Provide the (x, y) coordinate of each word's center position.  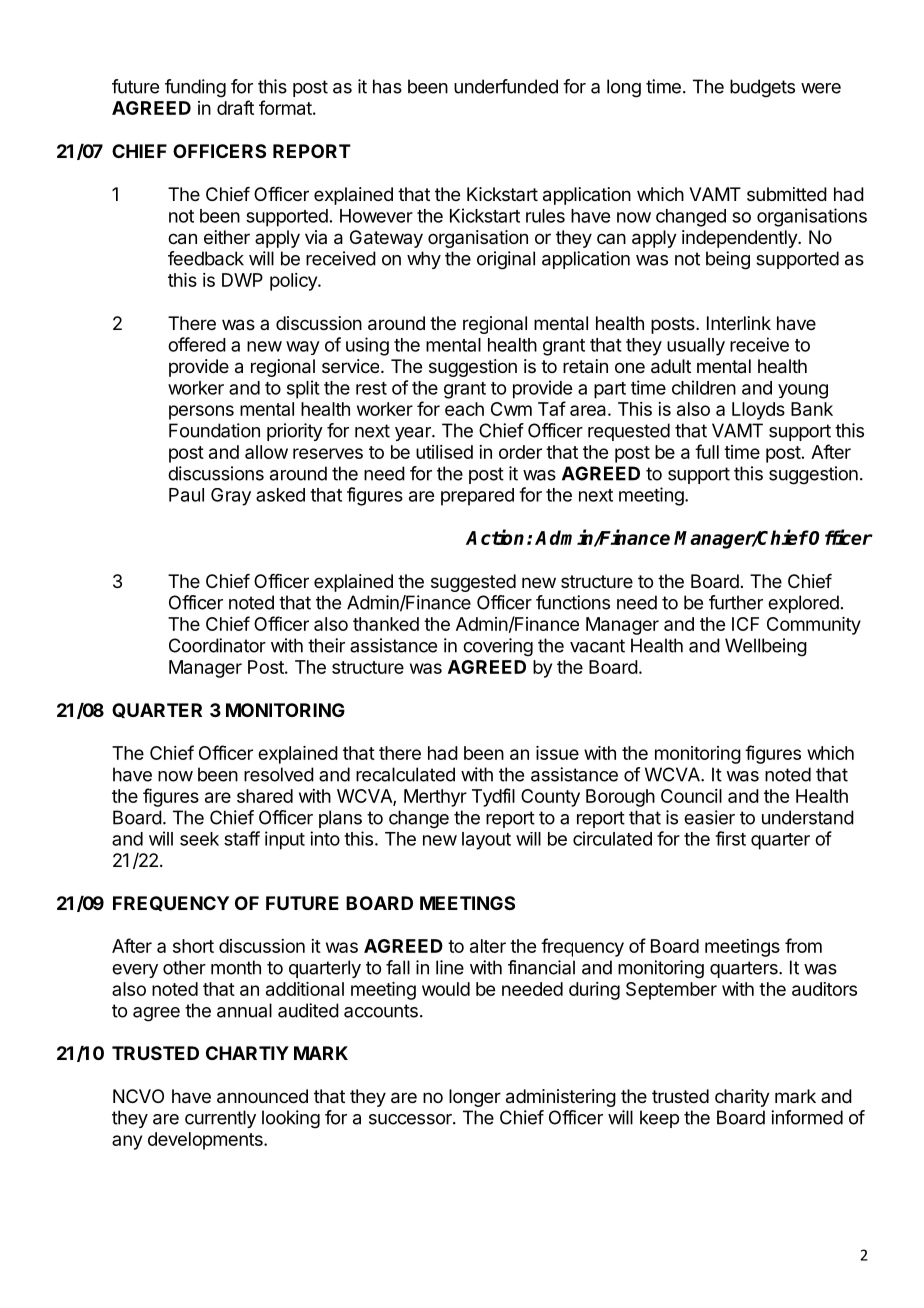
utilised (444, 452)
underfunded (506, 86)
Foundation (214, 430)
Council (691, 796)
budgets (762, 88)
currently (220, 1119)
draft (235, 107)
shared (265, 796)
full (707, 451)
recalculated (405, 774)
